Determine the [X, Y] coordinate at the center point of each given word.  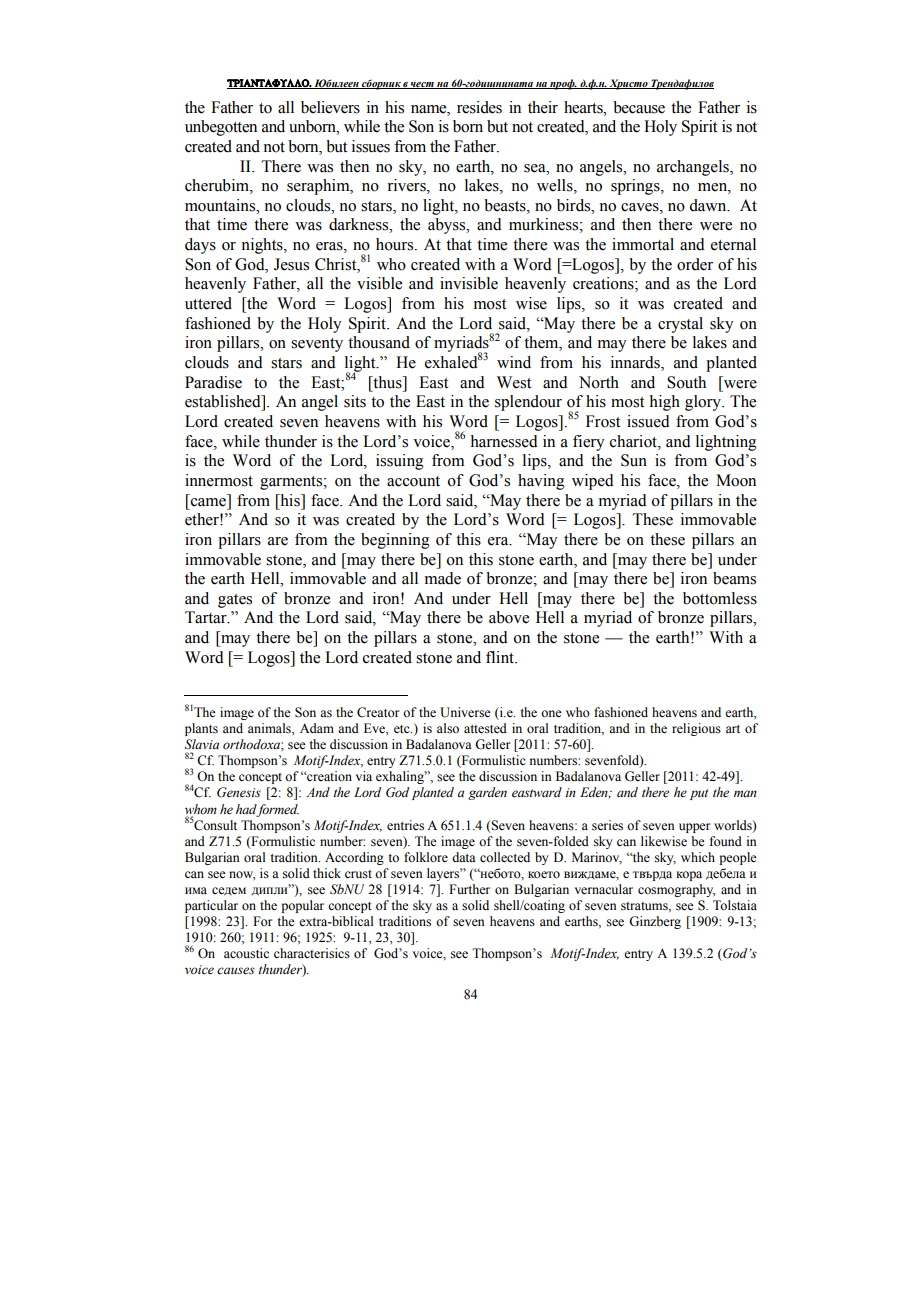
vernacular [604, 889]
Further [469, 889]
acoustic [246, 953]
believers [330, 107]
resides [479, 107]
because [639, 107]
